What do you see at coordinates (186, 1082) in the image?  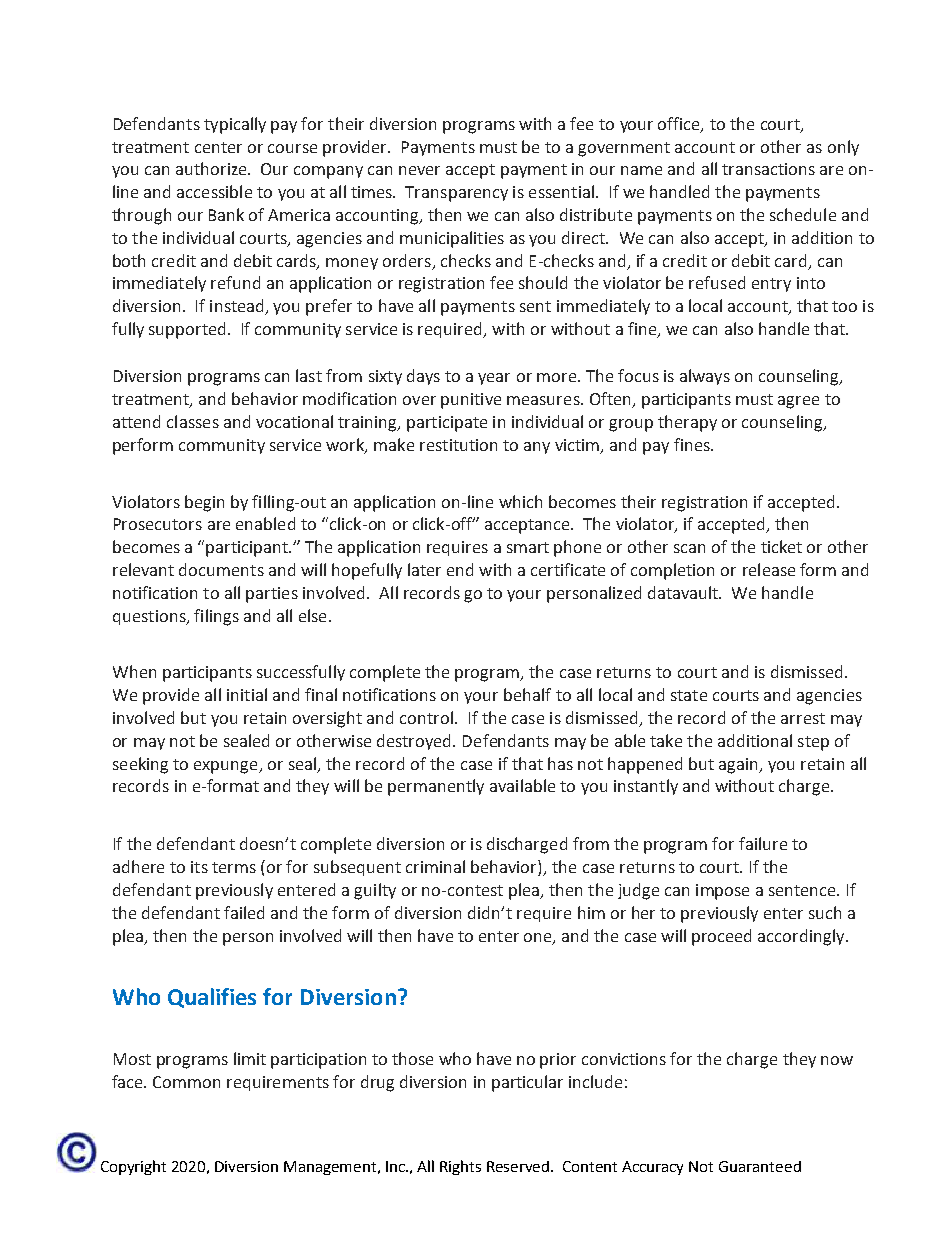 I see `Common` at bounding box center [186, 1082].
